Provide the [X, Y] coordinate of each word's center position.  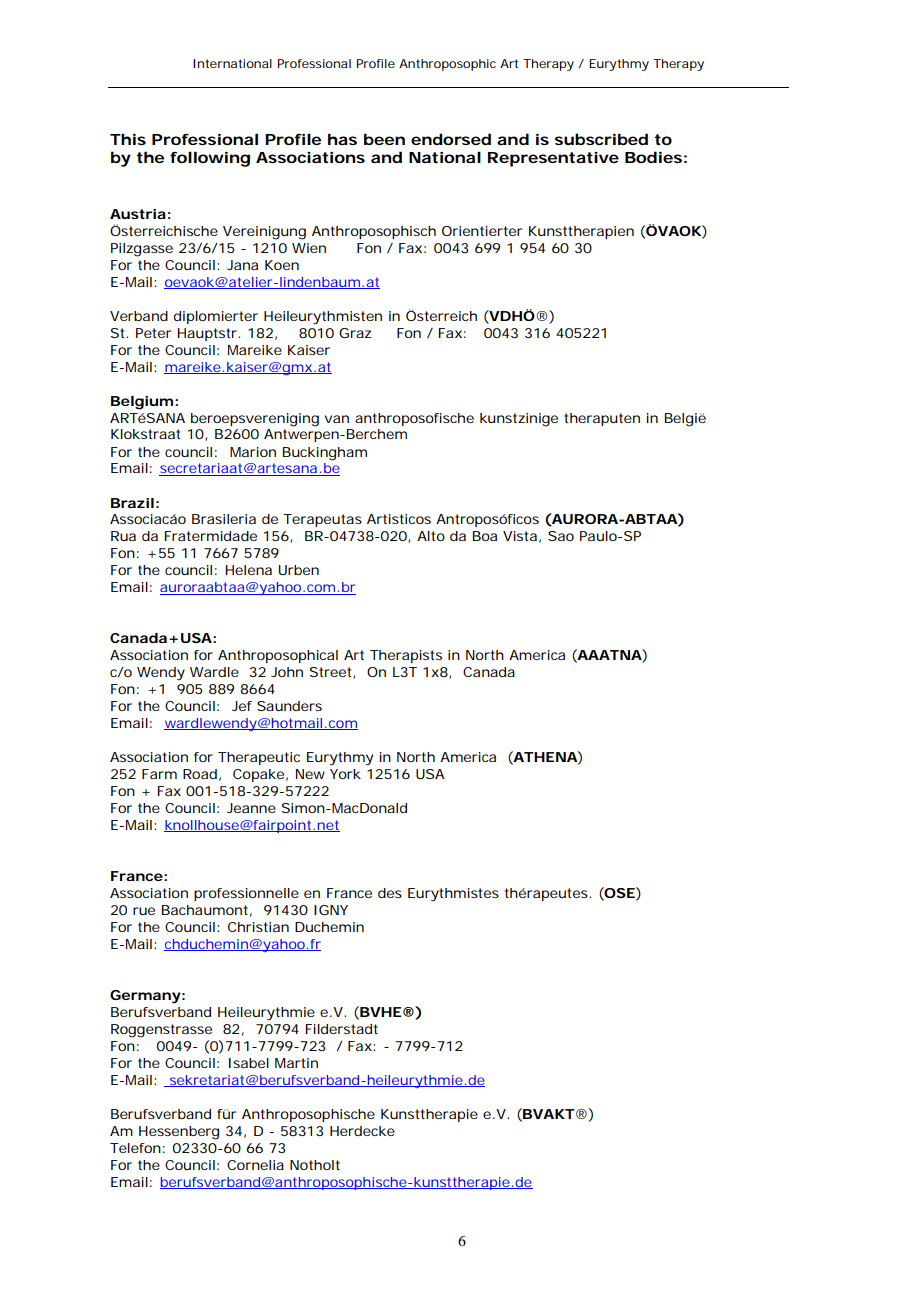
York [345, 774]
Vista [520, 536]
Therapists [406, 656]
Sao [561, 536]
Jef [242, 706]
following [210, 159]
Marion [253, 452]
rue [144, 911]
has [342, 139]
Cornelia [255, 1165]
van [337, 419]
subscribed [601, 139]
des [390, 893]
